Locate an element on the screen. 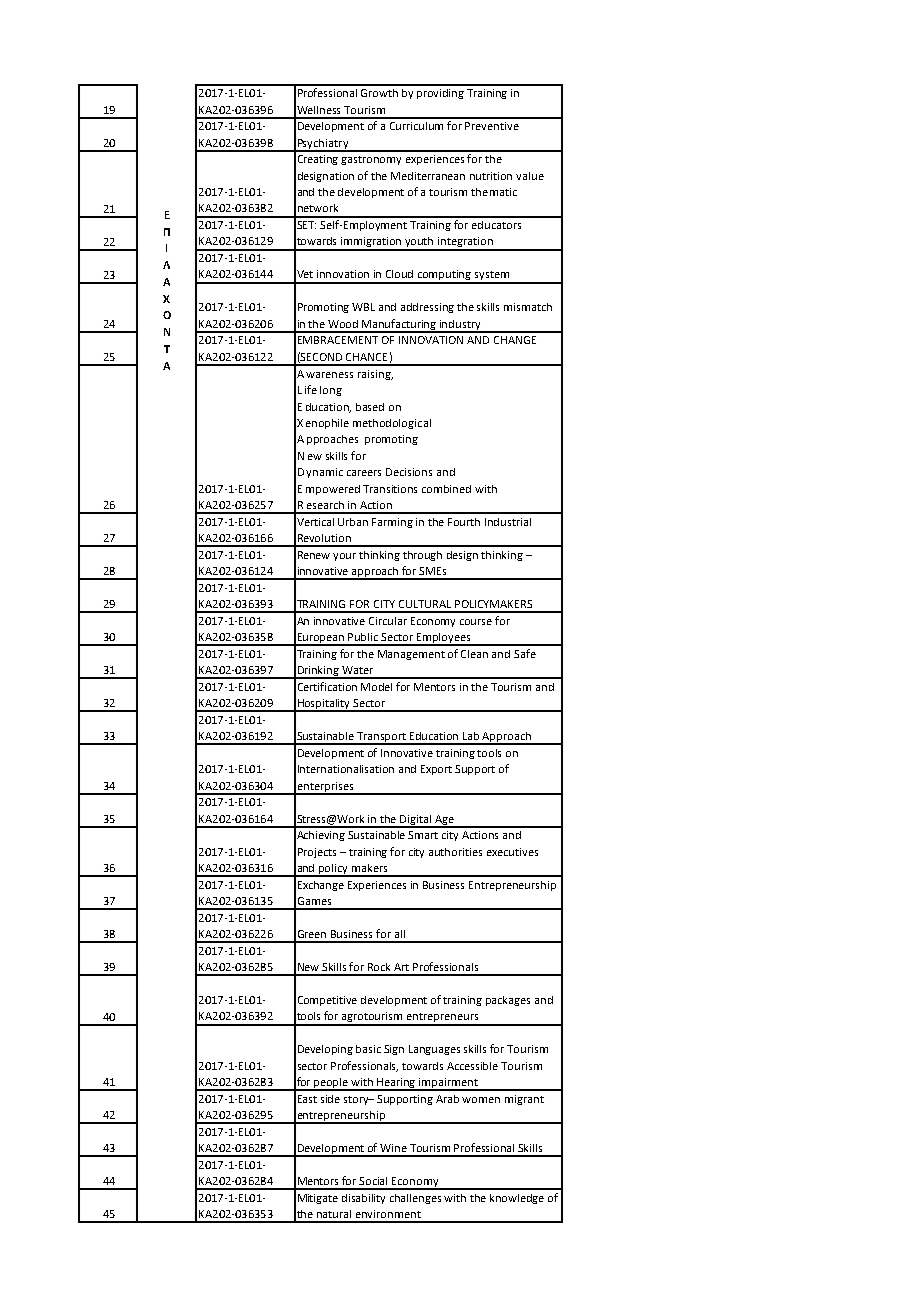 The image size is (924, 1308). Digital is located at coordinates (416, 821).
